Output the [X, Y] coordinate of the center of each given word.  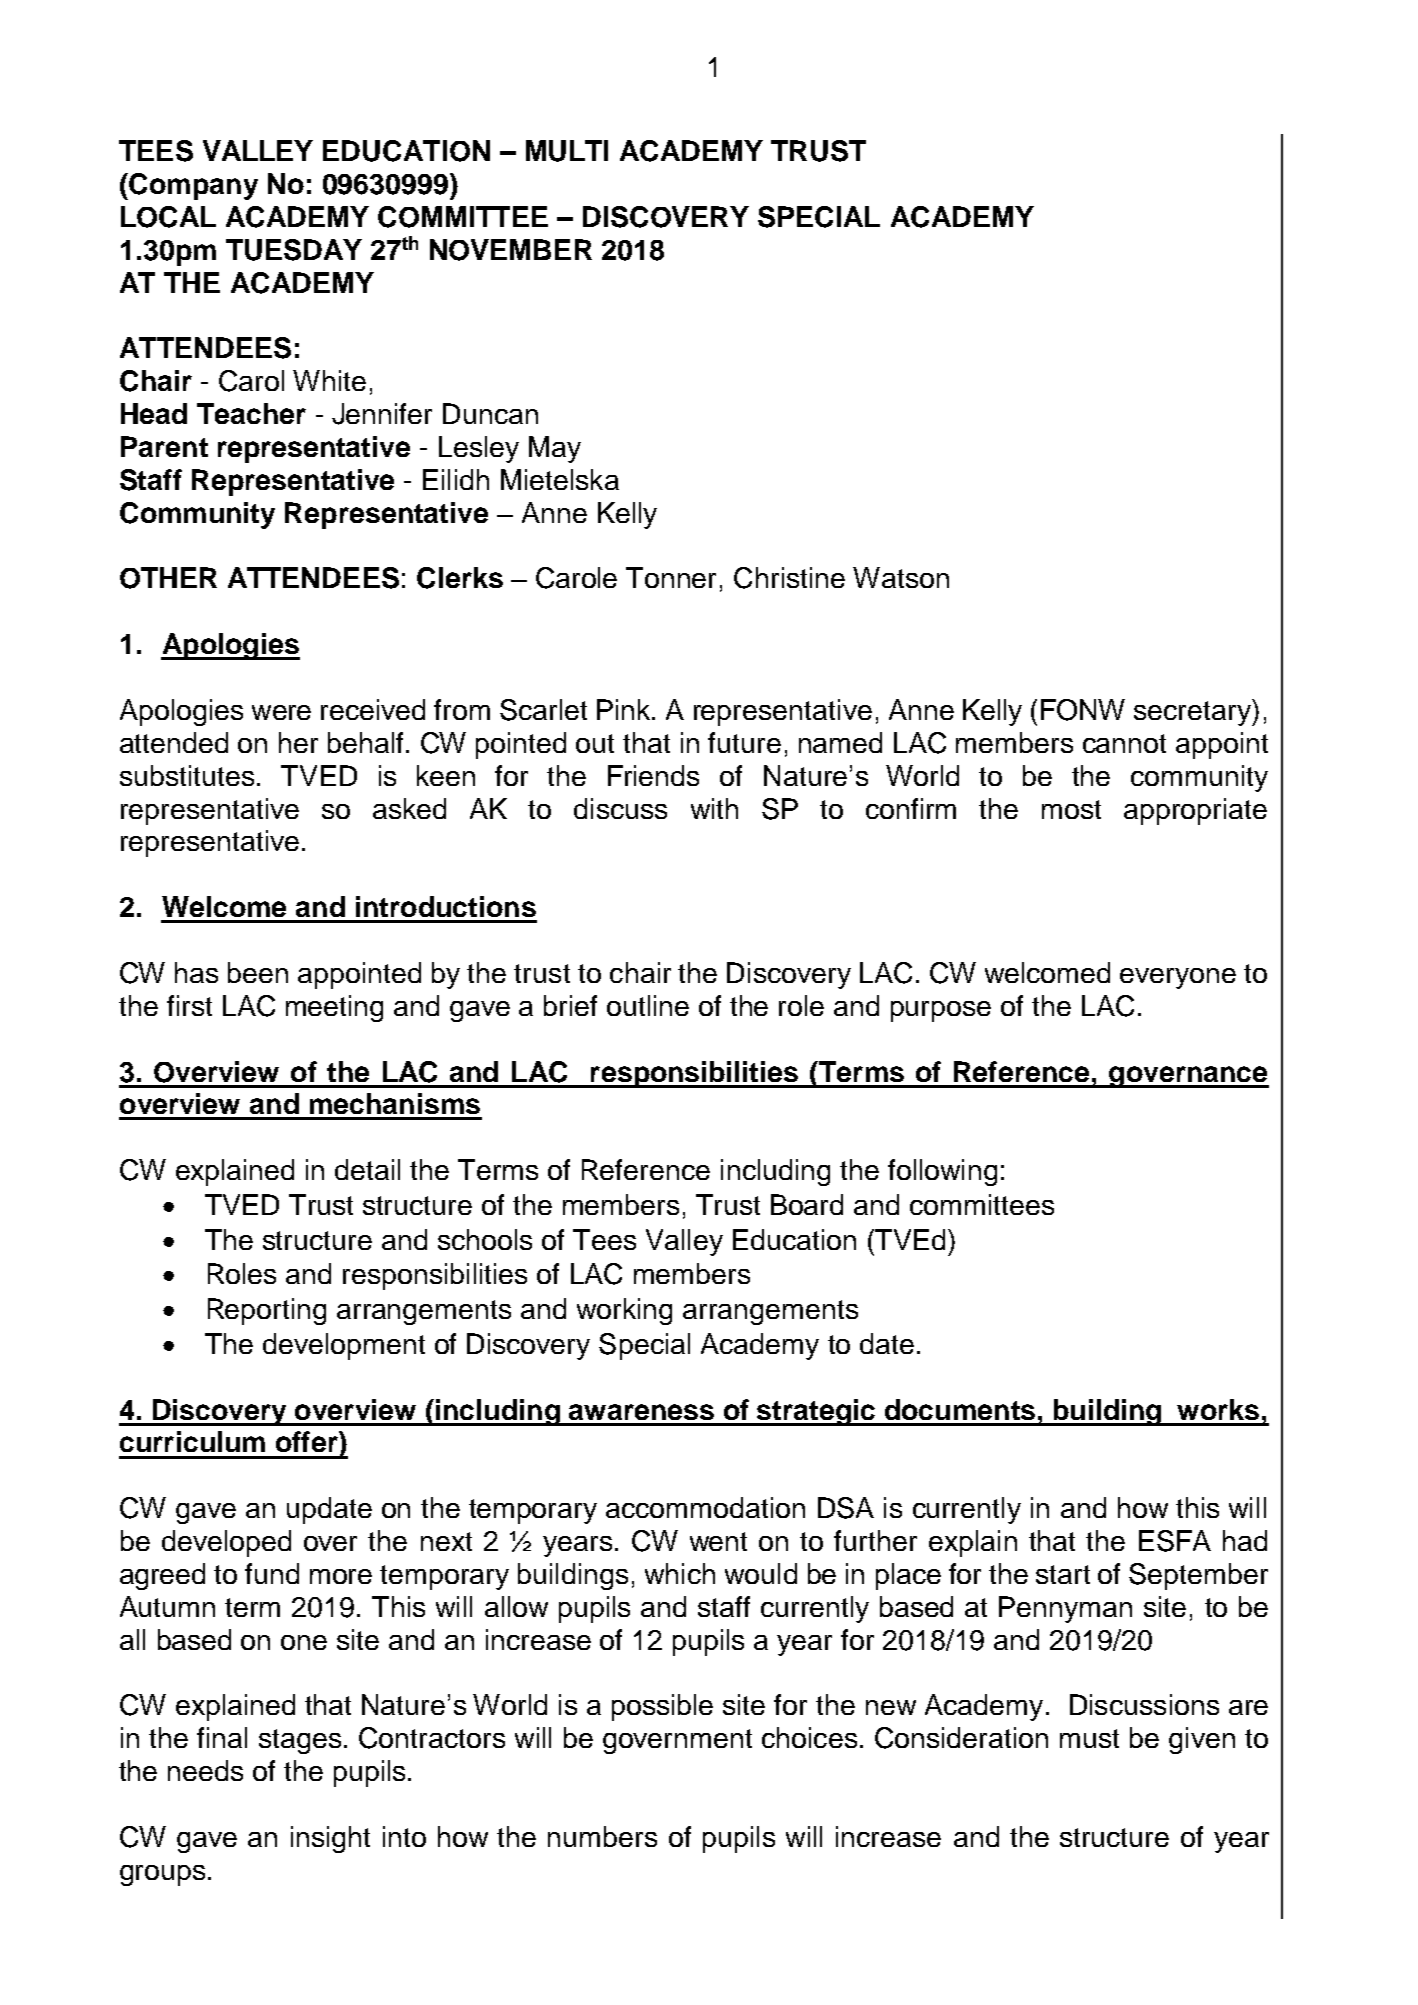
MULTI [567, 151]
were [281, 712]
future [744, 742]
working [624, 1311]
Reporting [267, 1311]
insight [330, 1839]
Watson [901, 577]
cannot [1124, 743]
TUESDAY [294, 250]
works [1218, 1409]
